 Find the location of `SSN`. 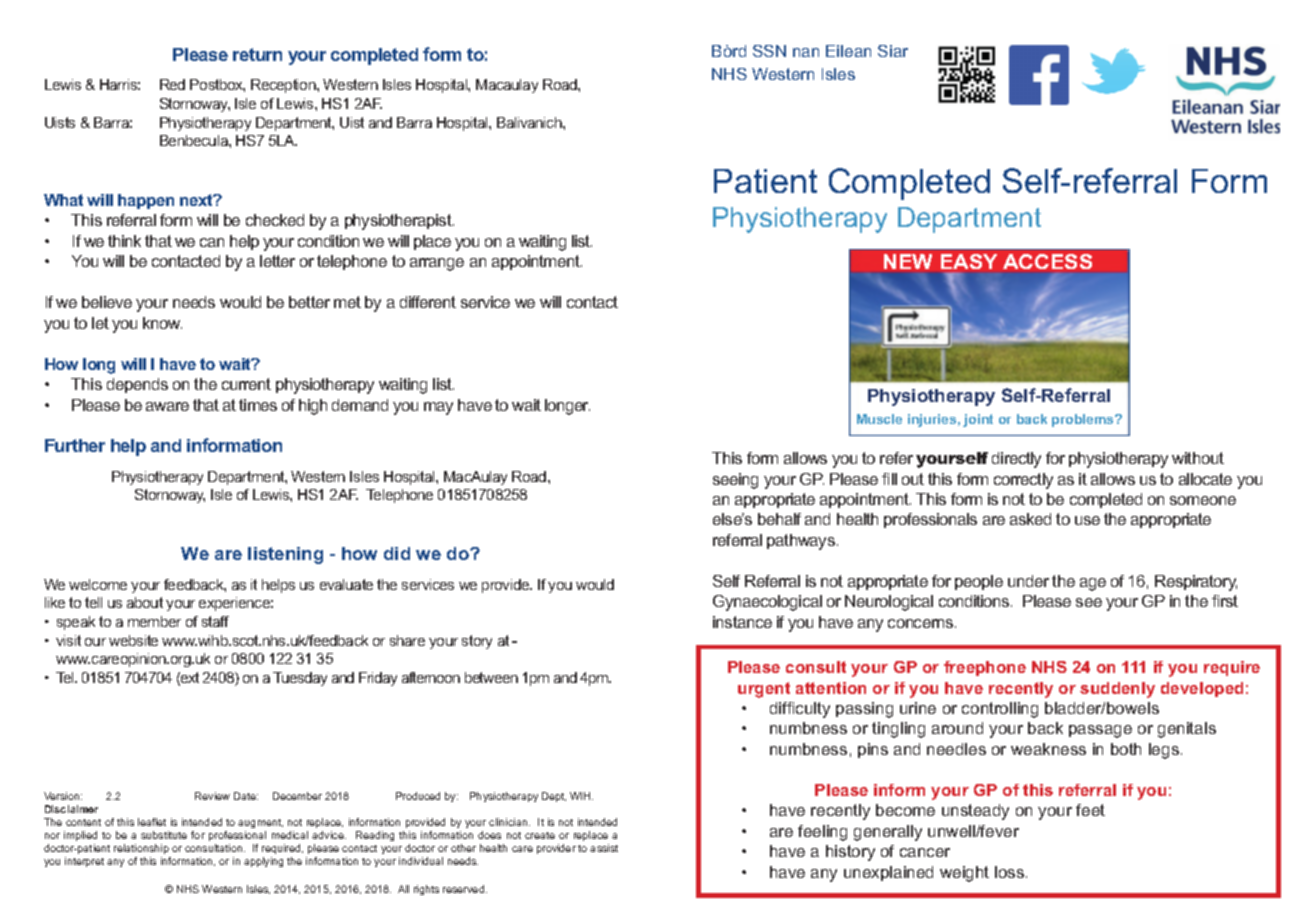

SSN is located at coordinates (769, 51).
